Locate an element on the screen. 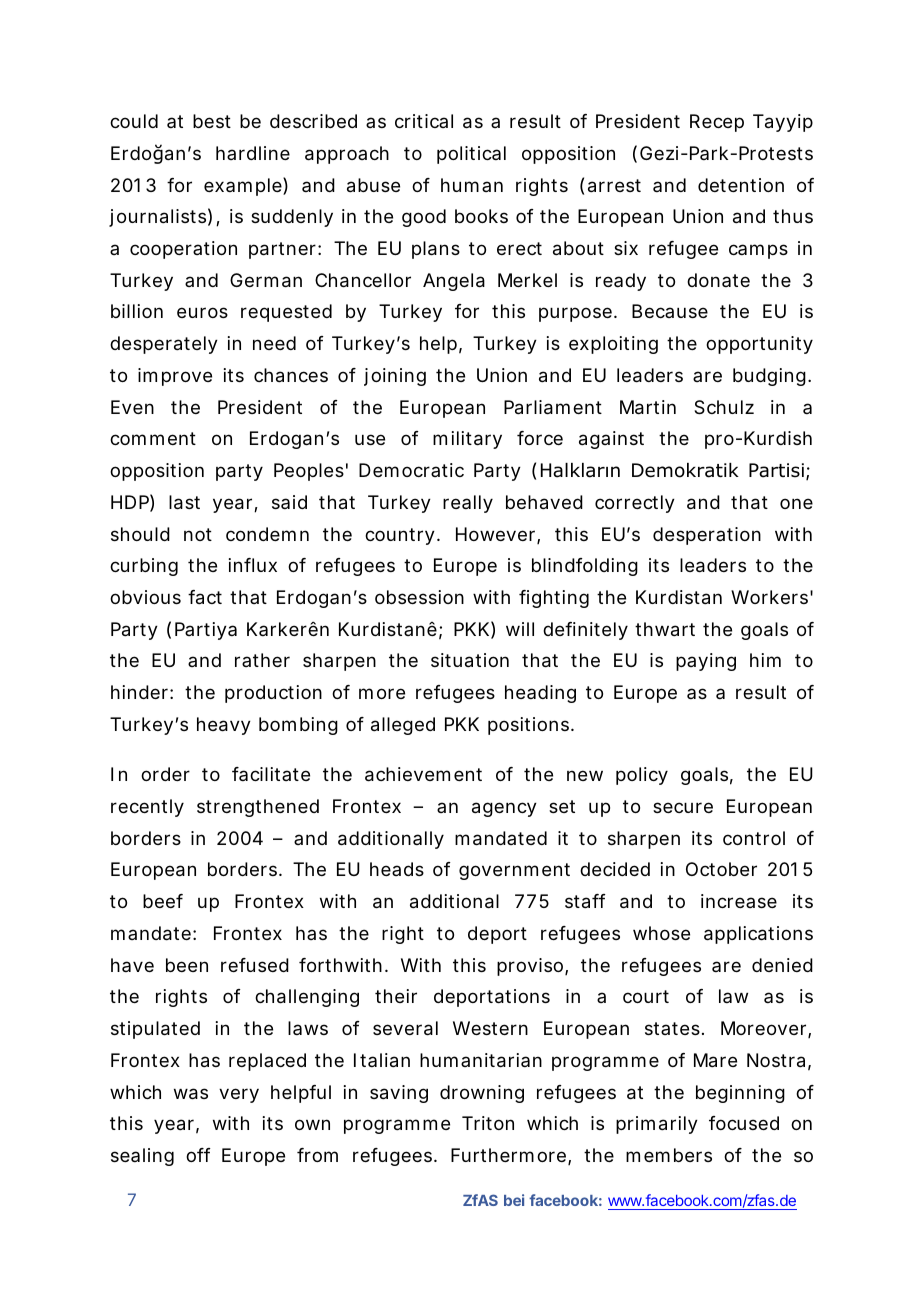 This screenshot has width=924, height=1308. joining is located at coordinates (395, 377).
